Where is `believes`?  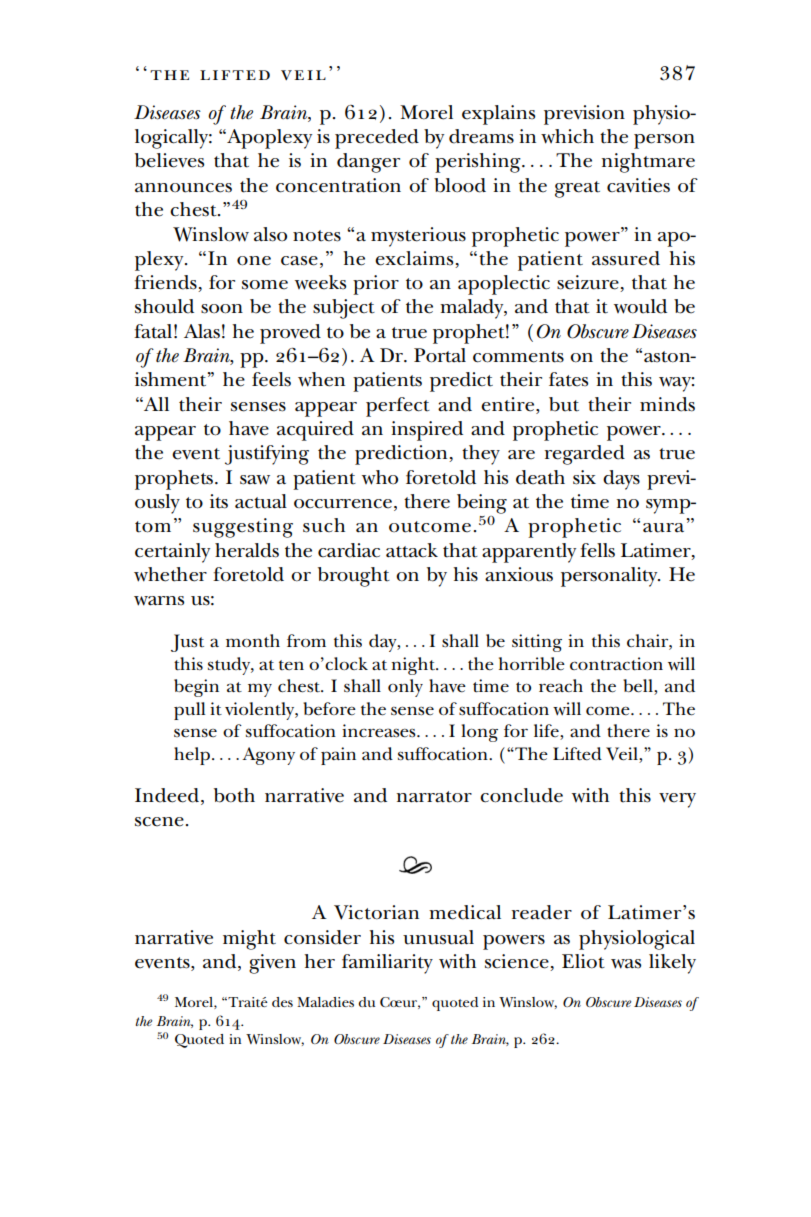
believes is located at coordinates (169, 160).
